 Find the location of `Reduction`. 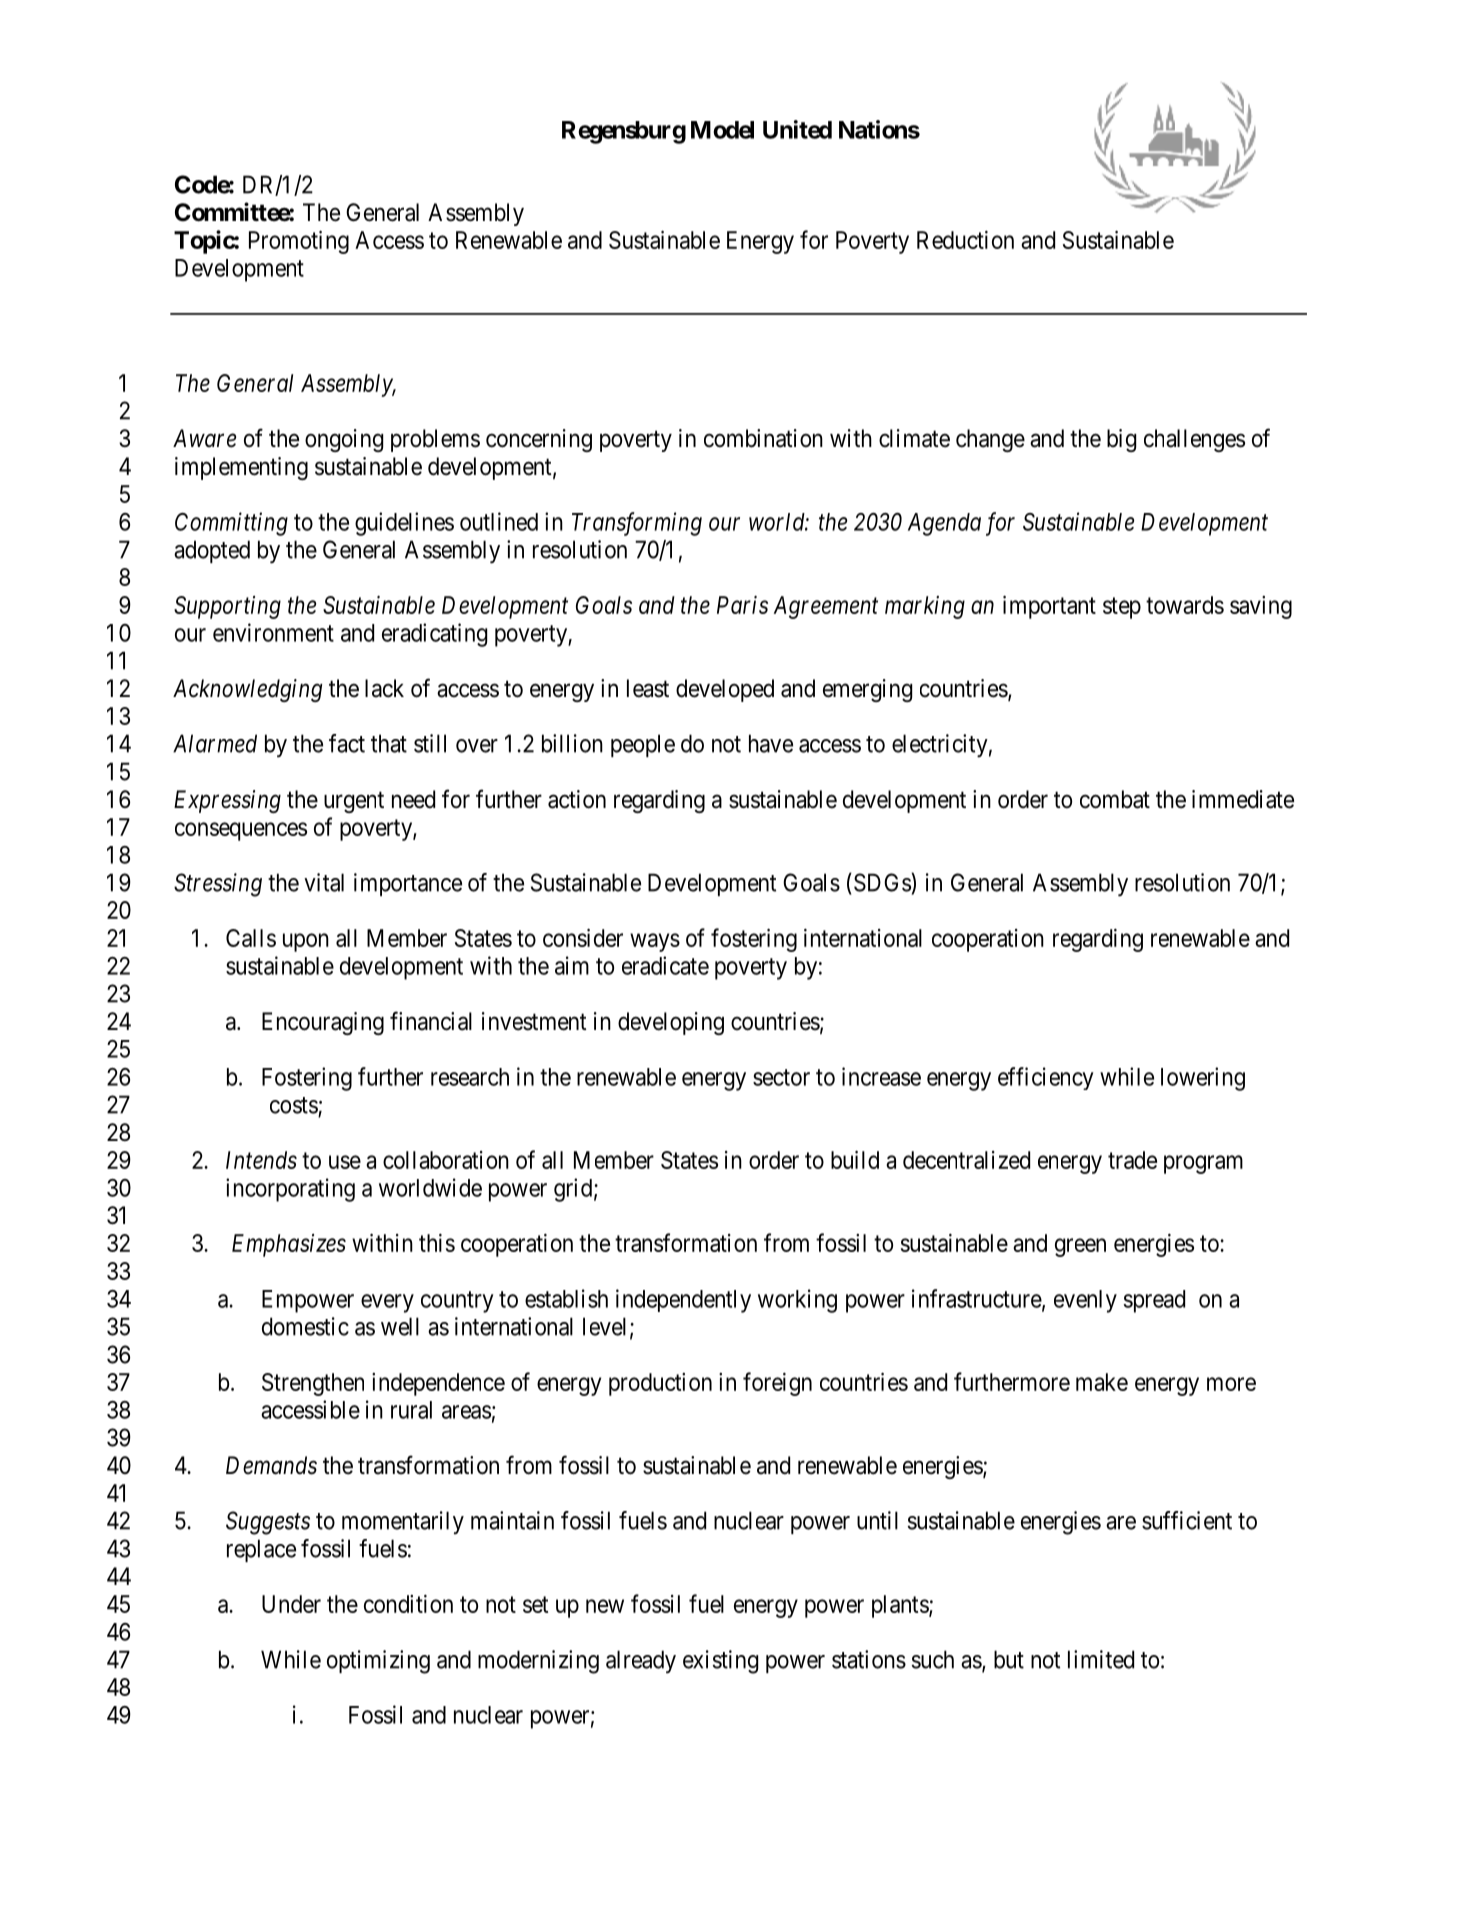

Reduction is located at coordinates (965, 240).
